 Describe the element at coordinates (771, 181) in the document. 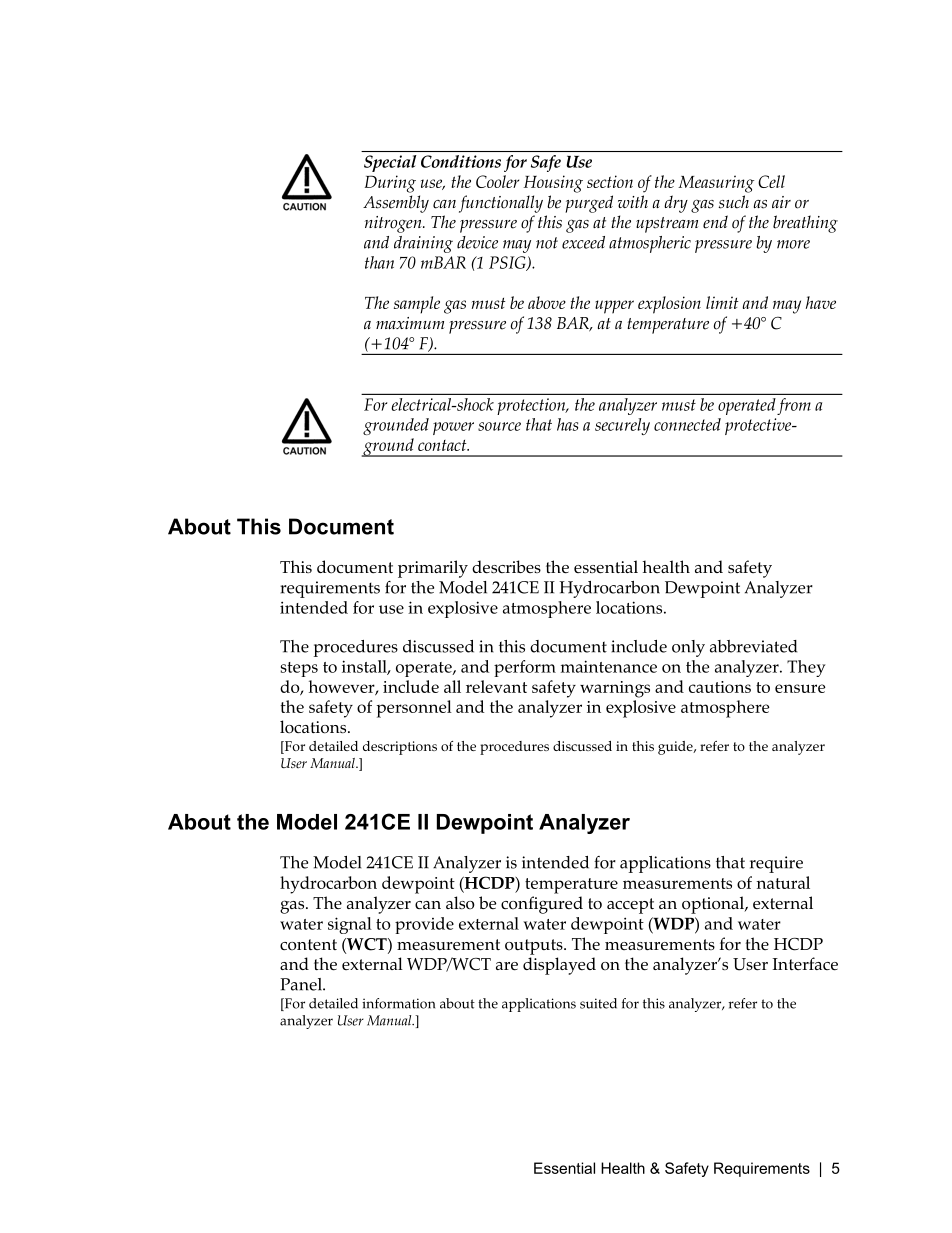

I see `Cell` at that location.
